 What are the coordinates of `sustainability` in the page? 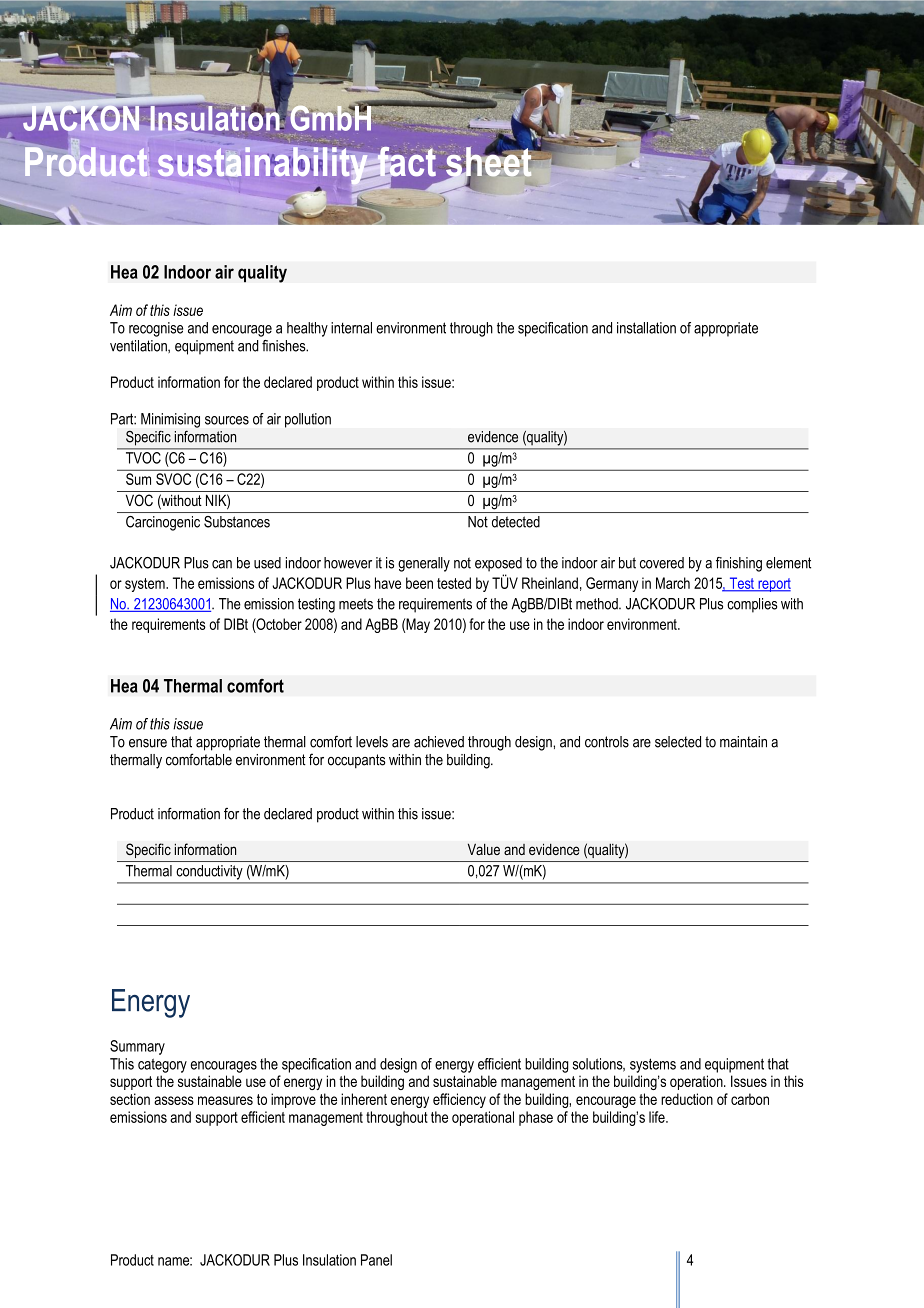 It's located at (264, 166).
